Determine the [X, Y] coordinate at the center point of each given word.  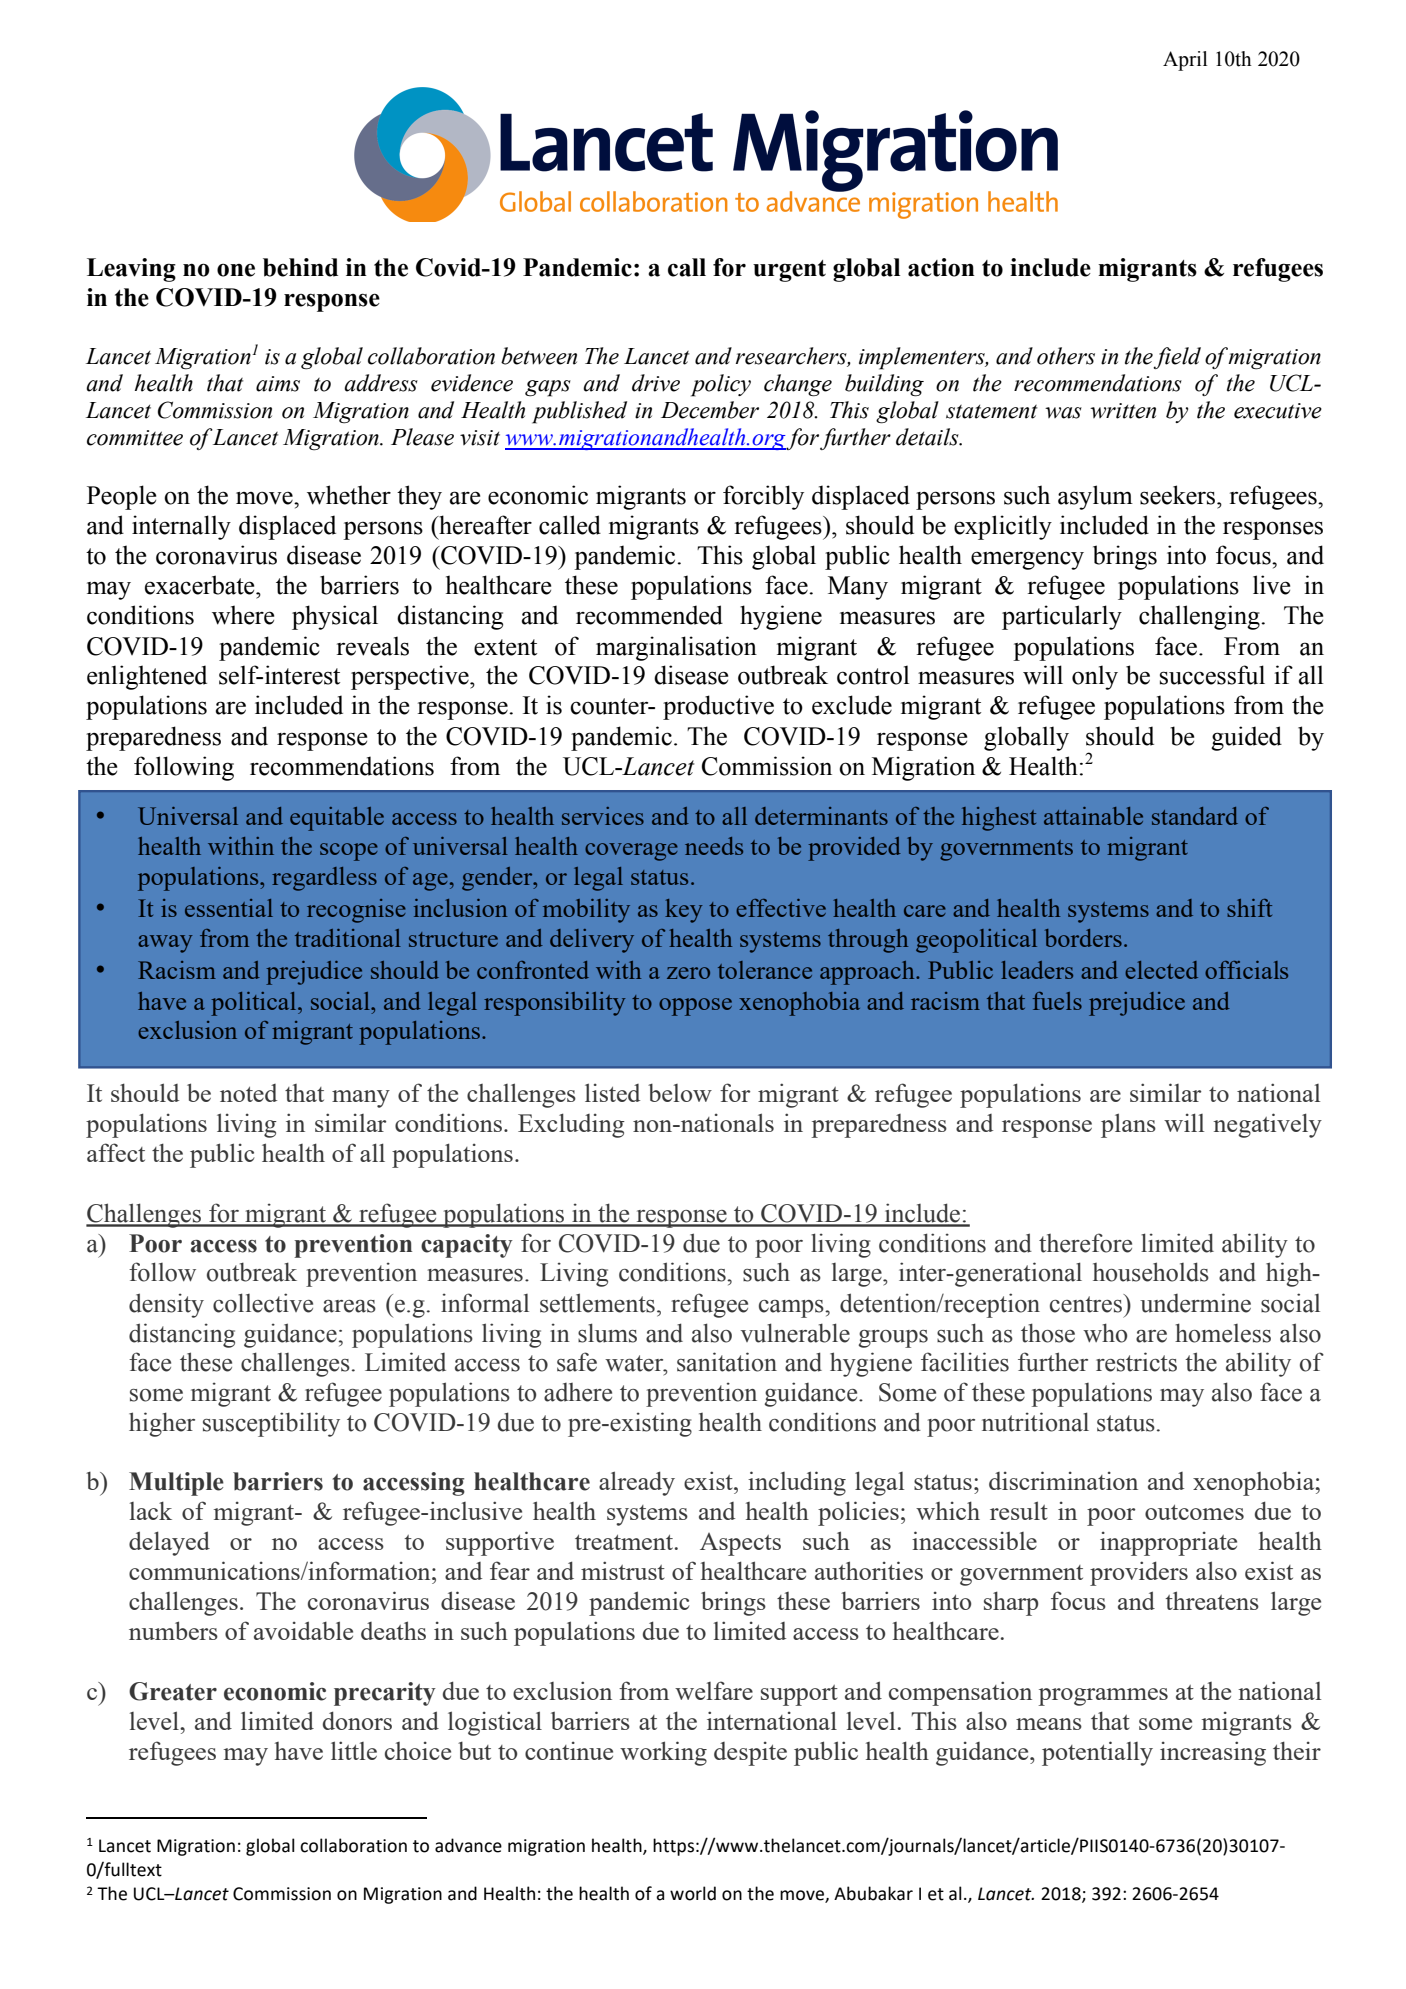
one [236, 270]
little [354, 1750]
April [1185, 61]
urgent [789, 271]
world [693, 1893]
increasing [1213, 1753]
